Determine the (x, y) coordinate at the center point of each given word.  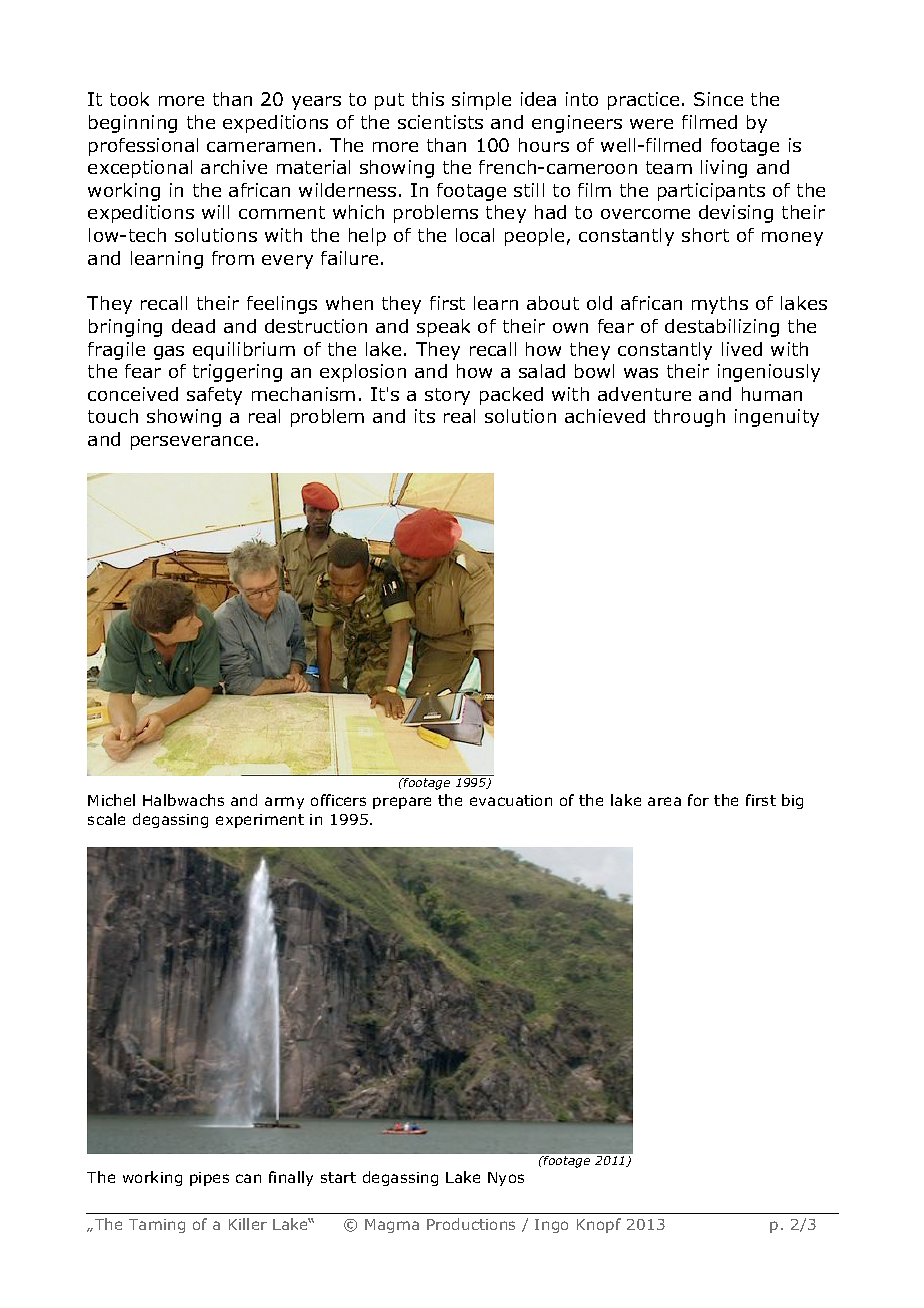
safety (214, 396)
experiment (260, 821)
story (447, 396)
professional (143, 147)
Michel (111, 800)
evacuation (511, 800)
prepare (402, 803)
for (698, 800)
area (664, 801)
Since (718, 99)
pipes (209, 1179)
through (689, 418)
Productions (471, 1224)
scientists (440, 122)
